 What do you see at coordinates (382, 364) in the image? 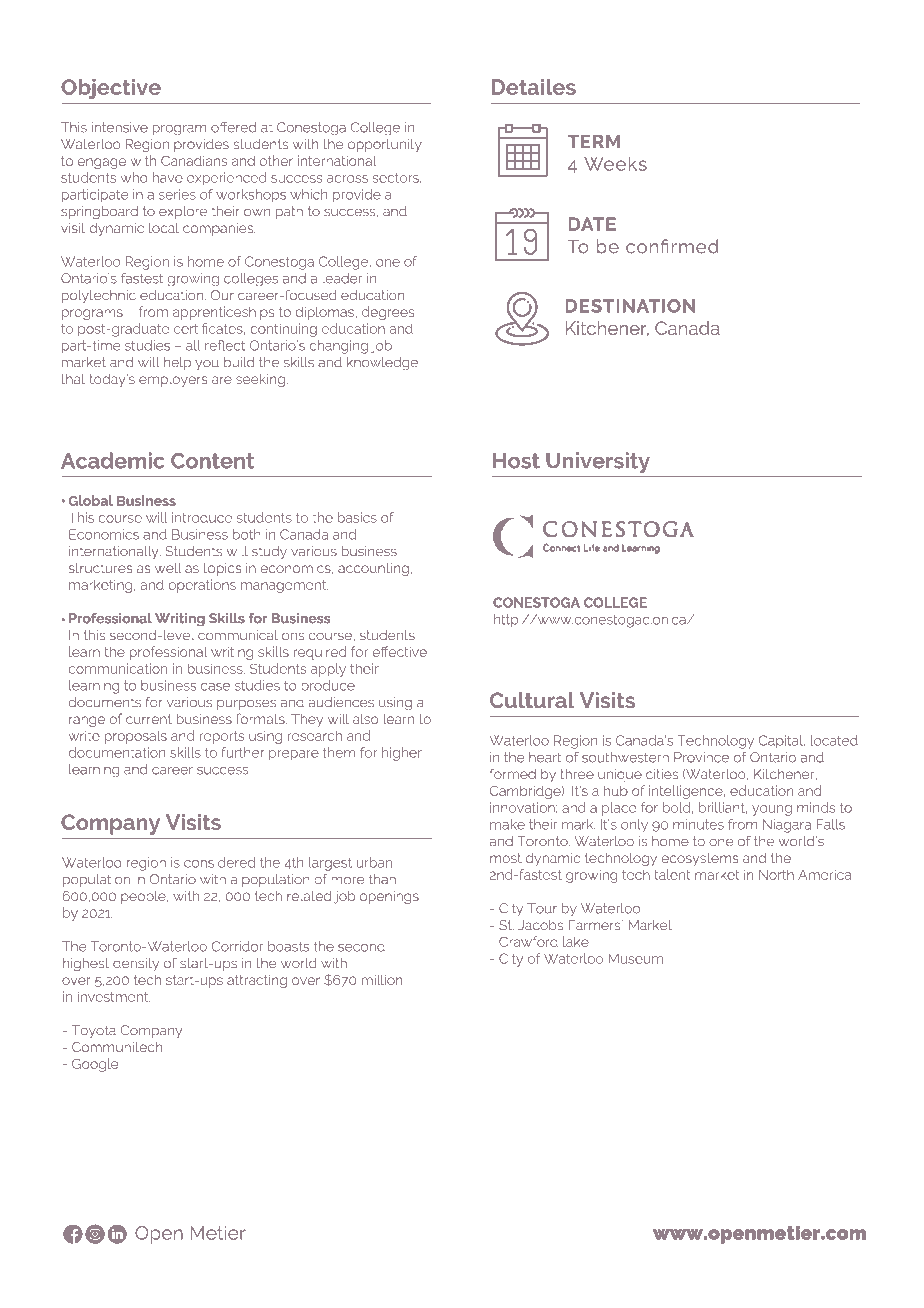
I see `knowledge` at bounding box center [382, 364].
